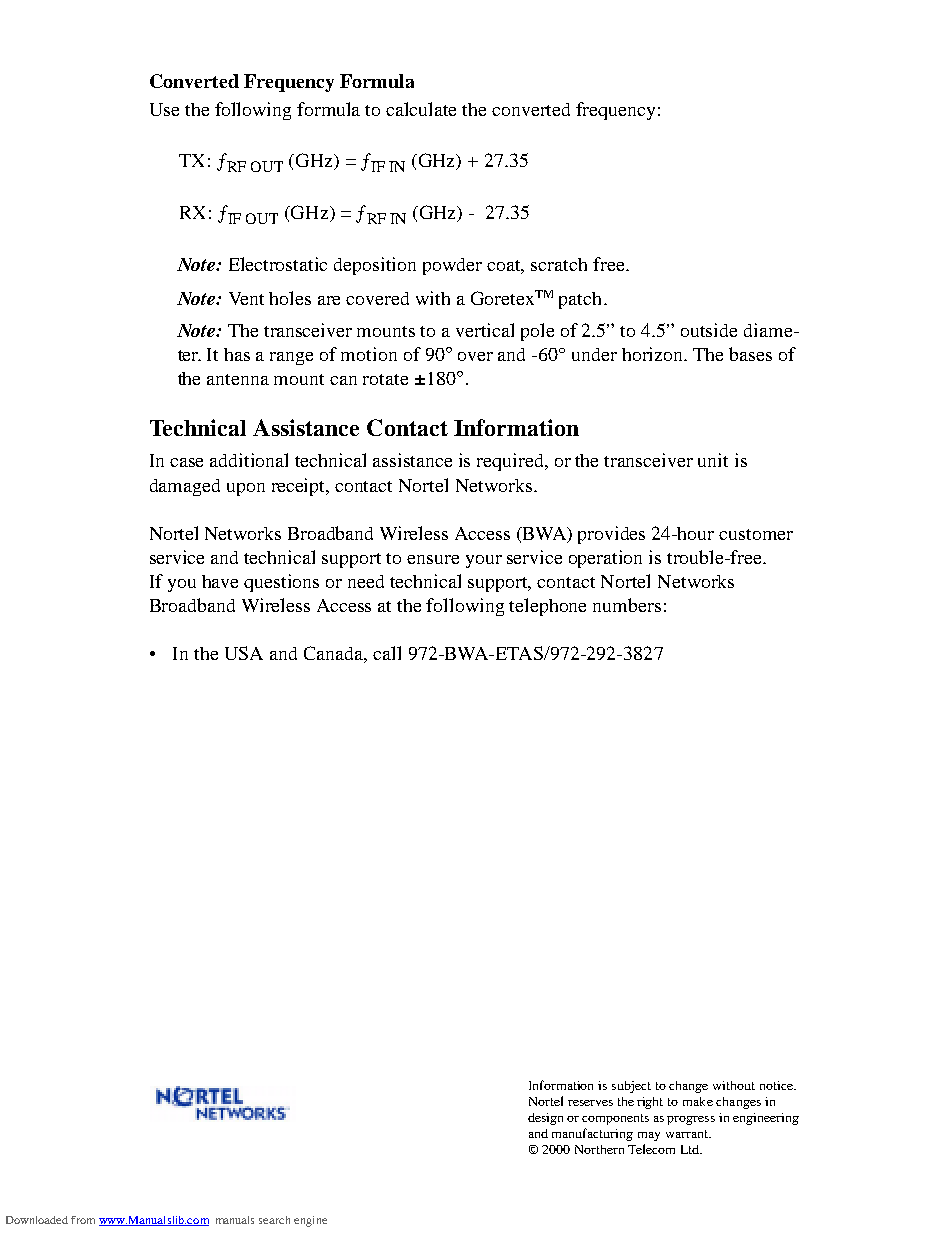 The height and width of the document is (1233, 952). I want to click on calculate, so click(421, 109).
